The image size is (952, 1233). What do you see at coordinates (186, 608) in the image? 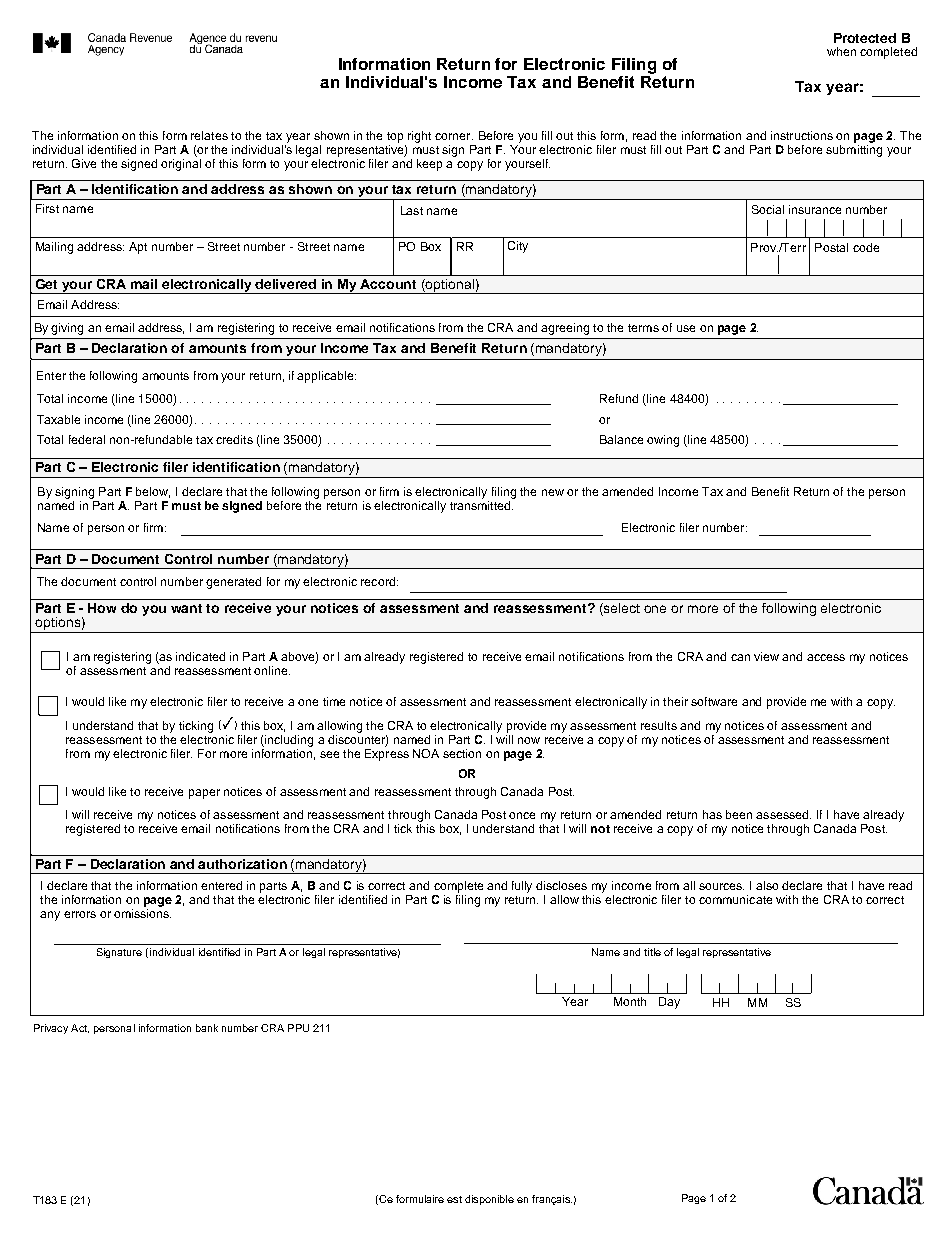
I see `want` at bounding box center [186, 608].
